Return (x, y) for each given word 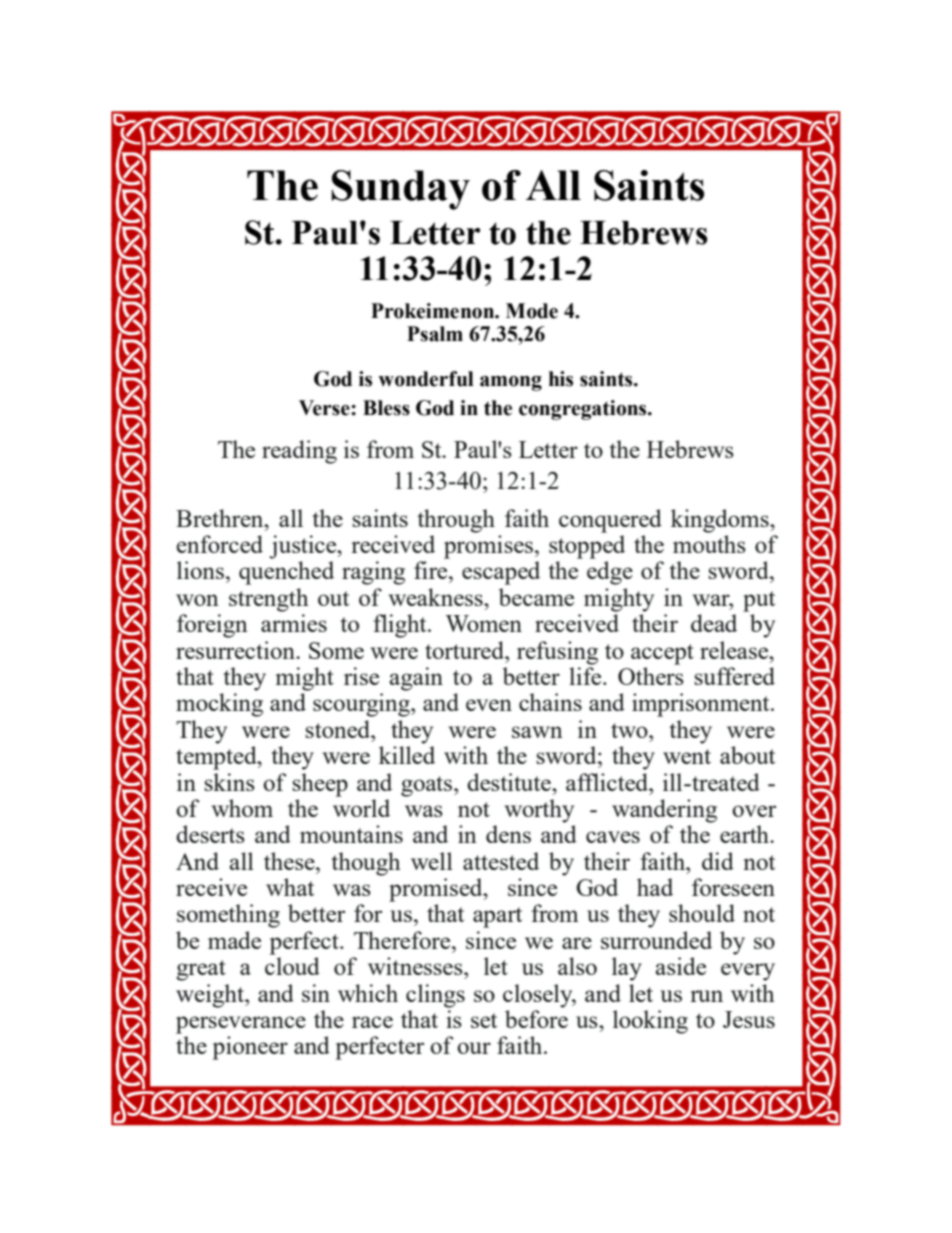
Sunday (400, 190)
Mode (532, 311)
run (706, 996)
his (561, 379)
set (484, 1020)
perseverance (241, 1025)
